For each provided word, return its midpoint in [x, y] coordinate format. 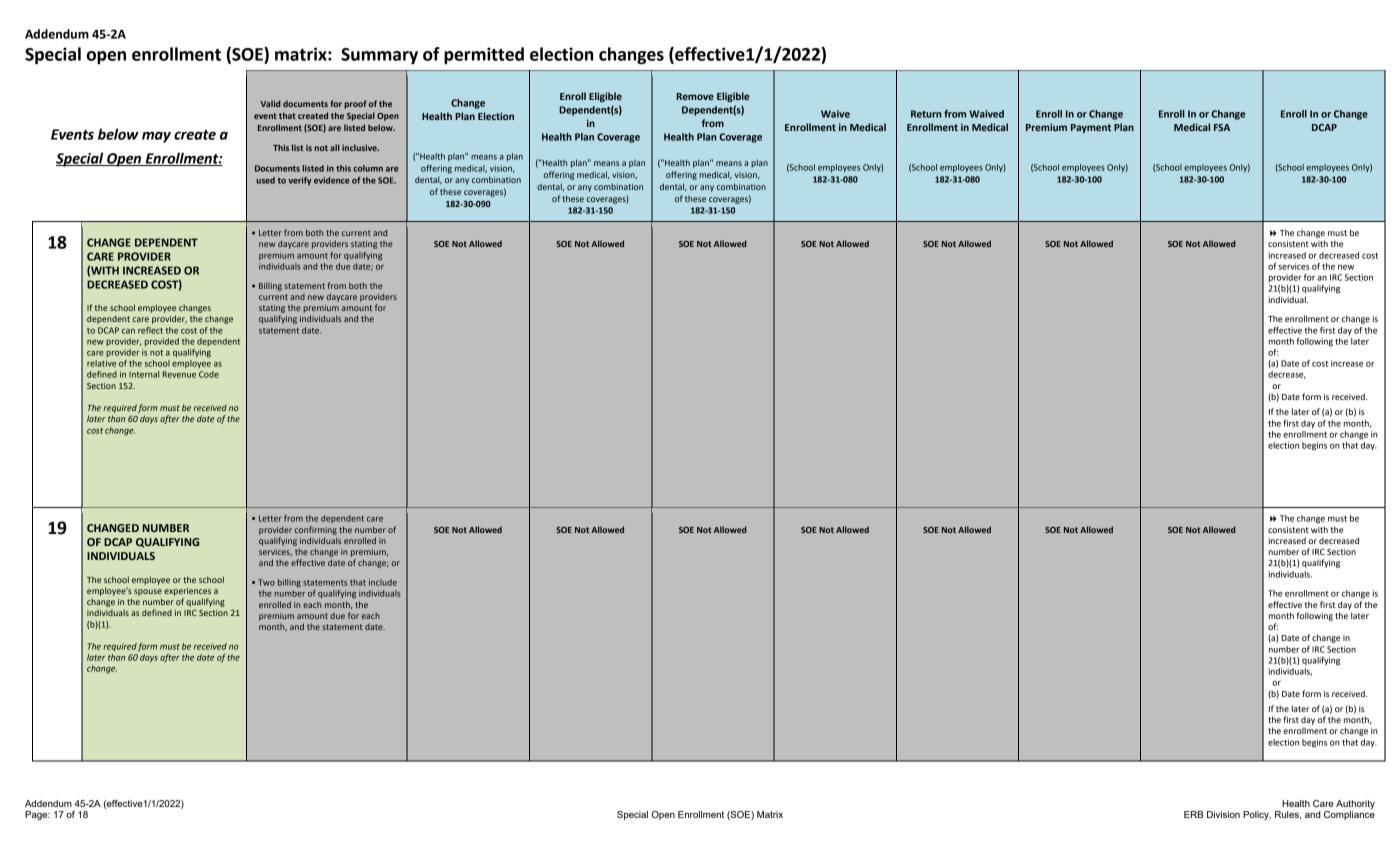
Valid [270, 103]
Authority [1355, 804]
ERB [1193, 814]
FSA [1222, 127]
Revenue [179, 374]
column [368, 168]
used [265, 180]
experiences [187, 592]
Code [209, 374]
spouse [148, 592]
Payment [1091, 128]
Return [926, 114]
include [383, 582]
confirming [316, 530]
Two [266, 582]
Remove [695, 96]
